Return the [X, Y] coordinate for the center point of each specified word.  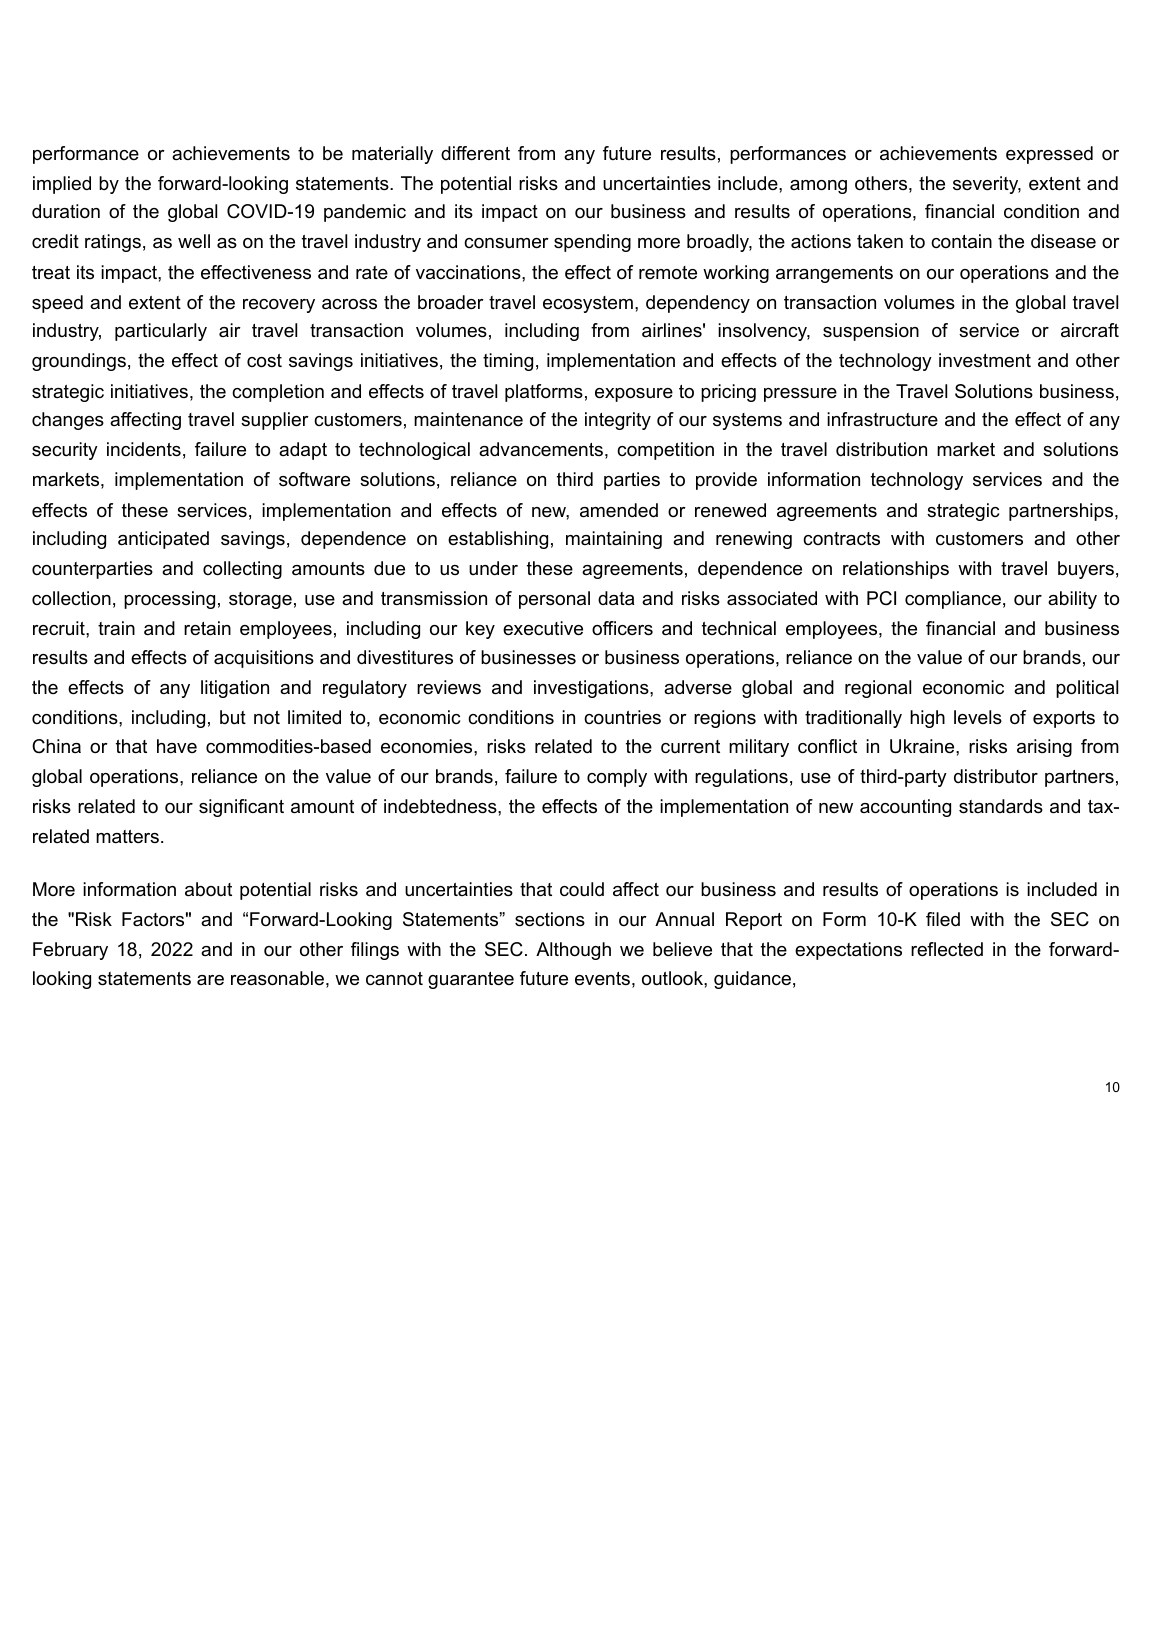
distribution [881, 449]
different [475, 153]
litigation [235, 689]
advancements [542, 450]
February [70, 951]
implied [62, 185]
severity [987, 185]
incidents [144, 449]
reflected [947, 949]
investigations [592, 689]
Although [573, 951]
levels [978, 717]
